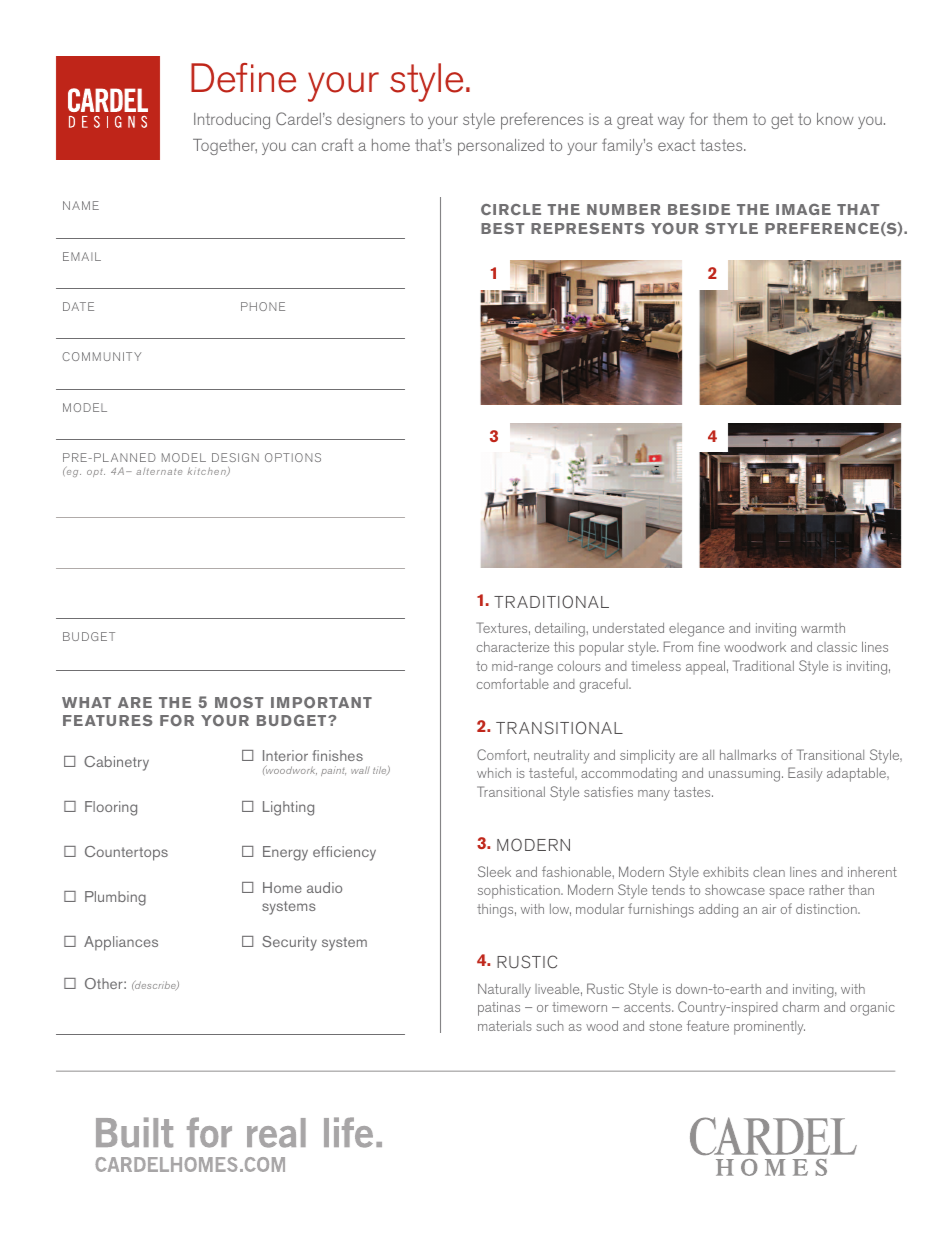 The width and height of the screenshot is (952, 1233). What do you see at coordinates (239, 702) in the screenshot?
I see `most` at bounding box center [239, 702].
